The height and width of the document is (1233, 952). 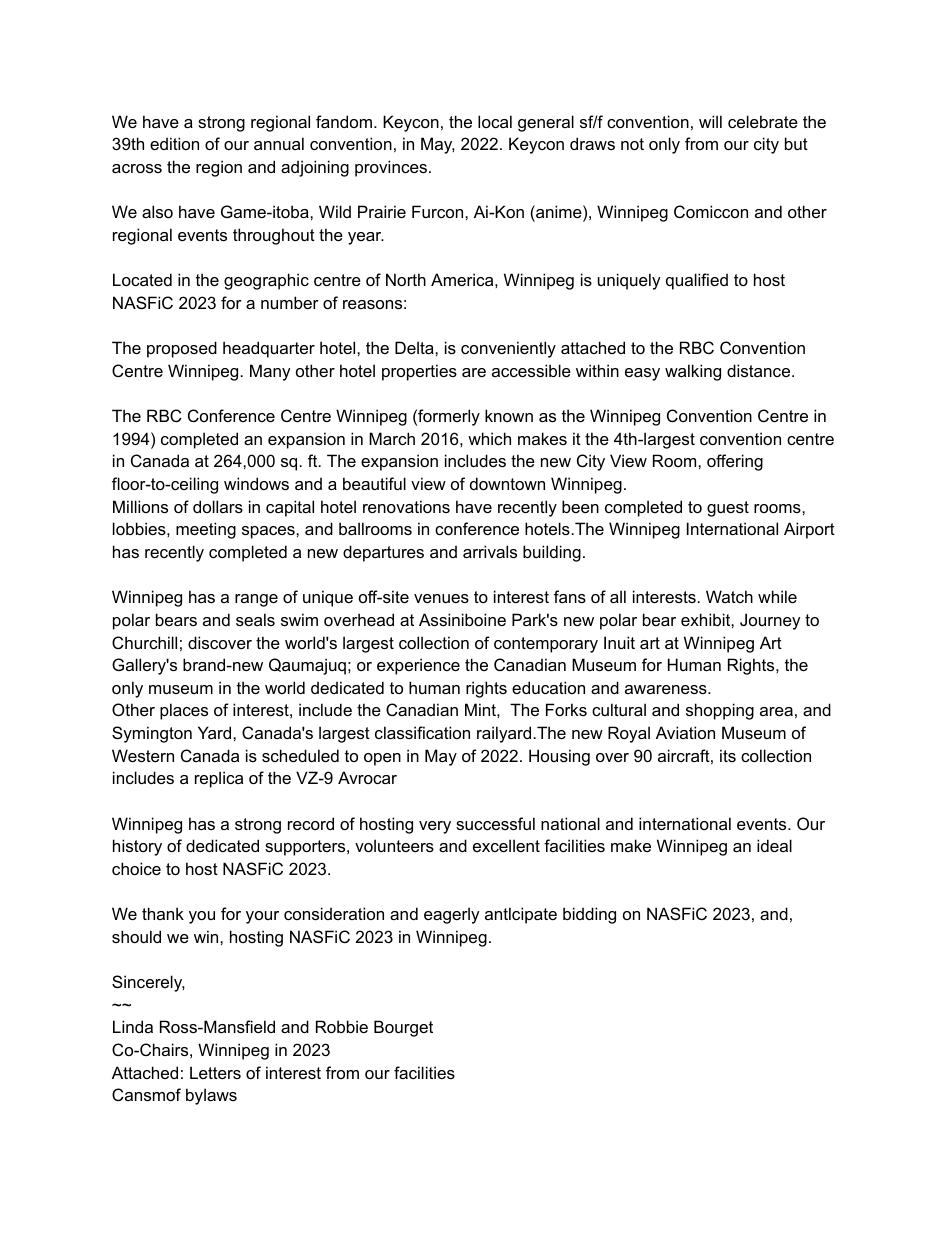 What do you see at coordinates (403, 1028) in the document?
I see `Bourget` at bounding box center [403, 1028].
